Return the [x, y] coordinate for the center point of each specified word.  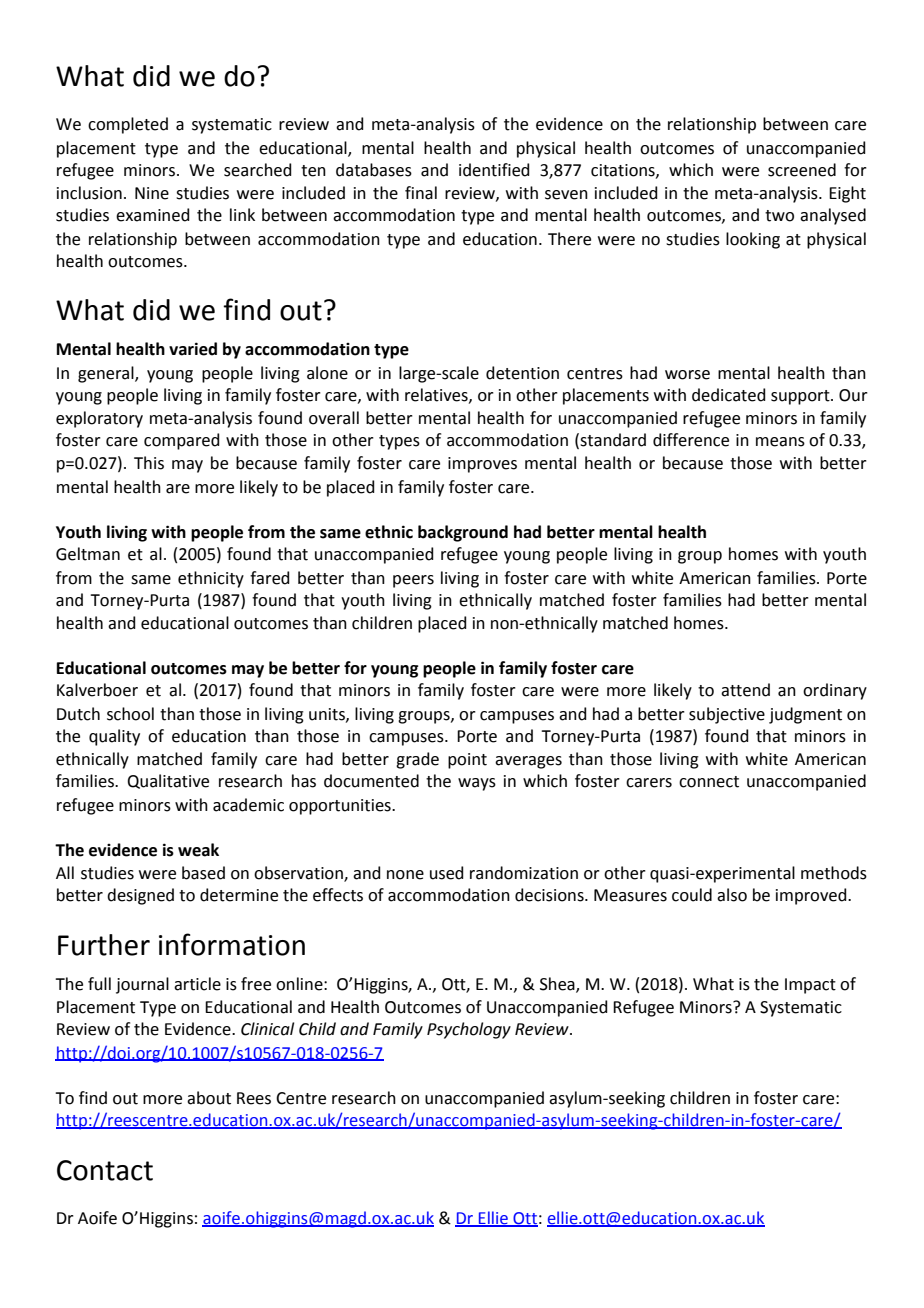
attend [745, 690]
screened [802, 170]
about [209, 1098]
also [732, 895]
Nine [152, 193]
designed [140, 896]
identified [494, 170]
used [447, 873]
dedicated [729, 395]
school [130, 714]
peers [413, 581]
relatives [437, 395]
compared [182, 441]
